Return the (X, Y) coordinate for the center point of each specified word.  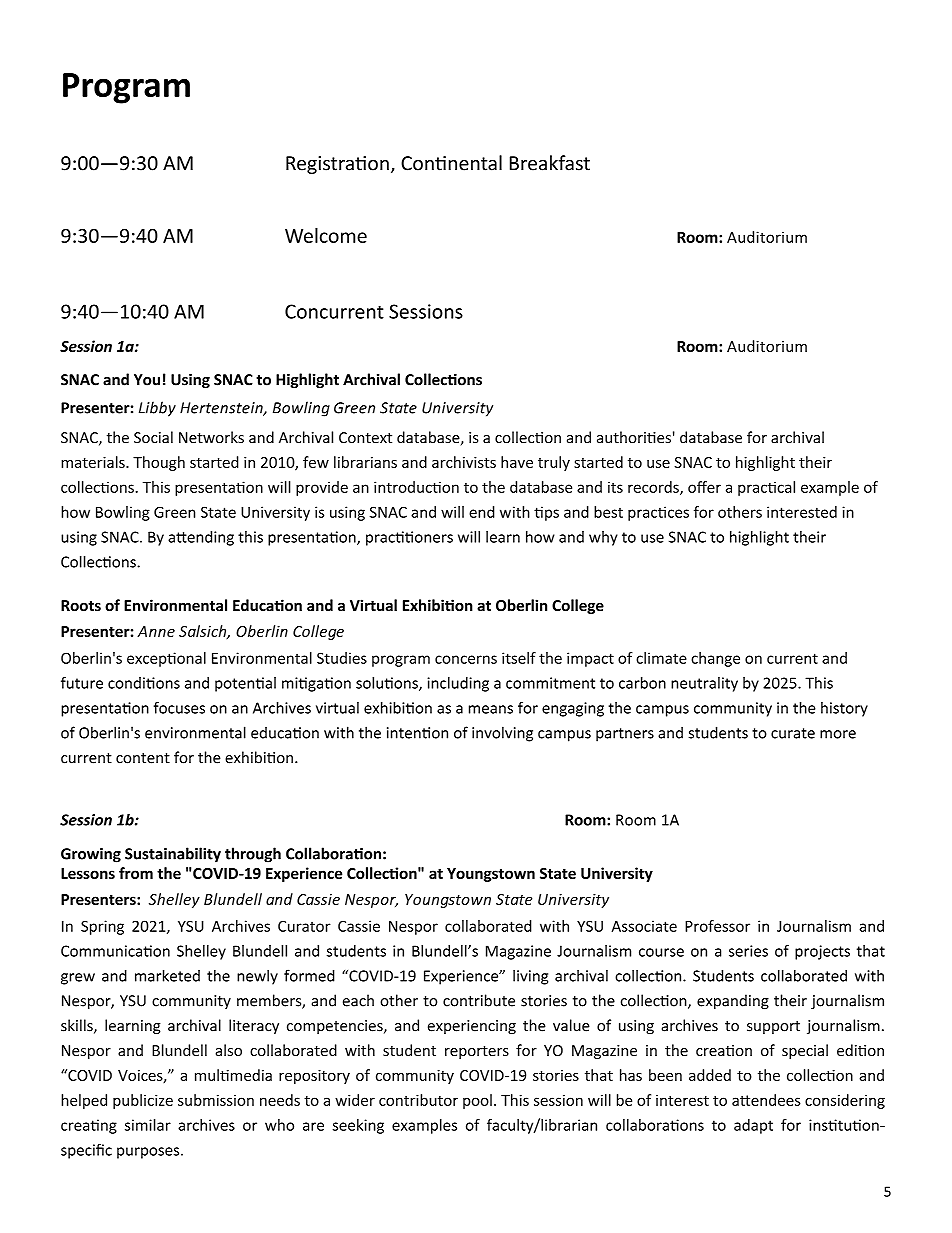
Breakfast (550, 163)
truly (554, 463)
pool (477, 1101)
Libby (157, 409)
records (654, 488)
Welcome (326, 235)
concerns (466, 659)
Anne (156, 631)
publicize (143, 1101)
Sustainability (173, 855)
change (715, 659)
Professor (717, 926)
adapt (753, 1126)
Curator (304, 926)
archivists (464, 462)
